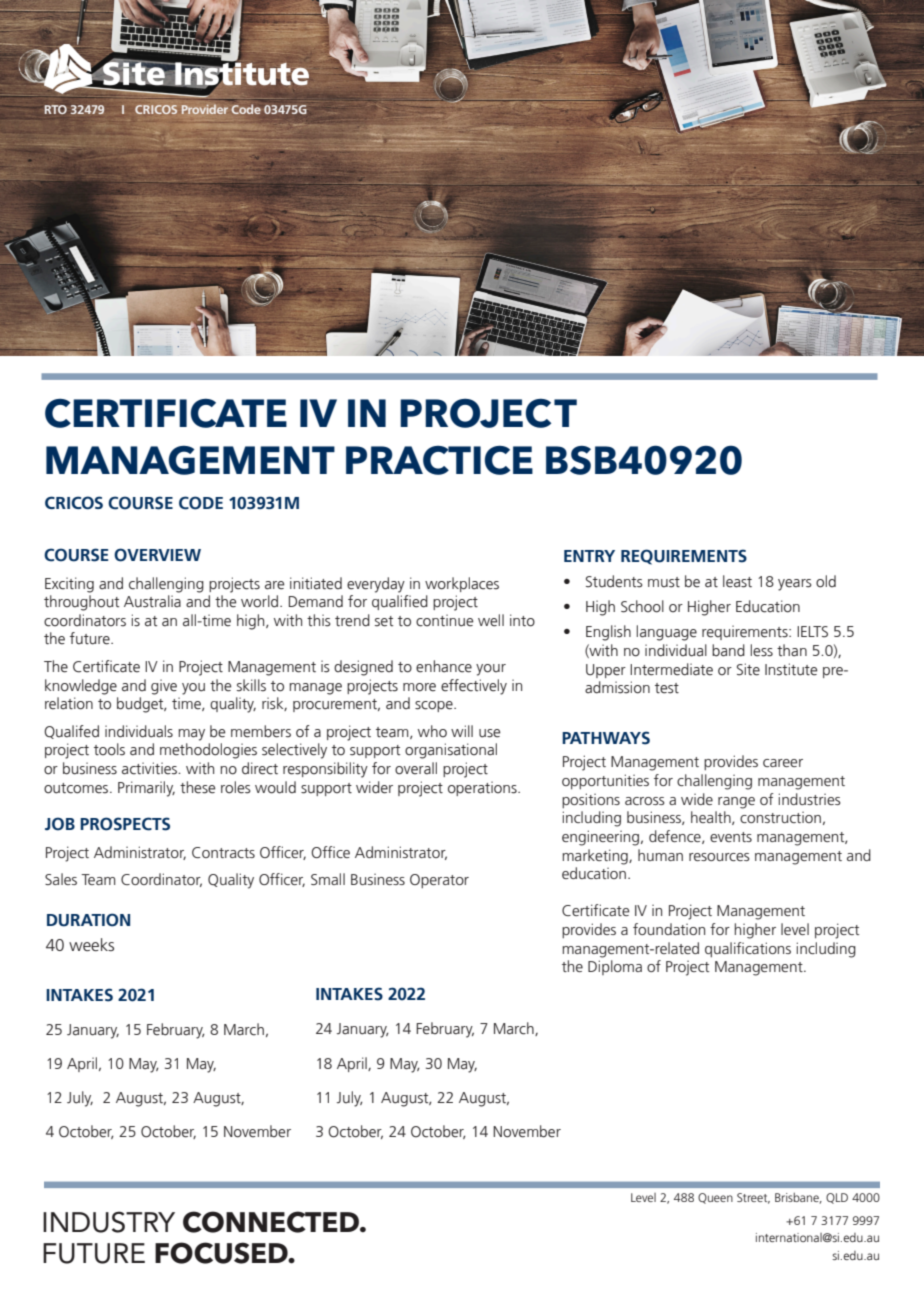  Describe the element at coordinates (109, 1222) in the document. I see `INDUSTRY` at that location.
